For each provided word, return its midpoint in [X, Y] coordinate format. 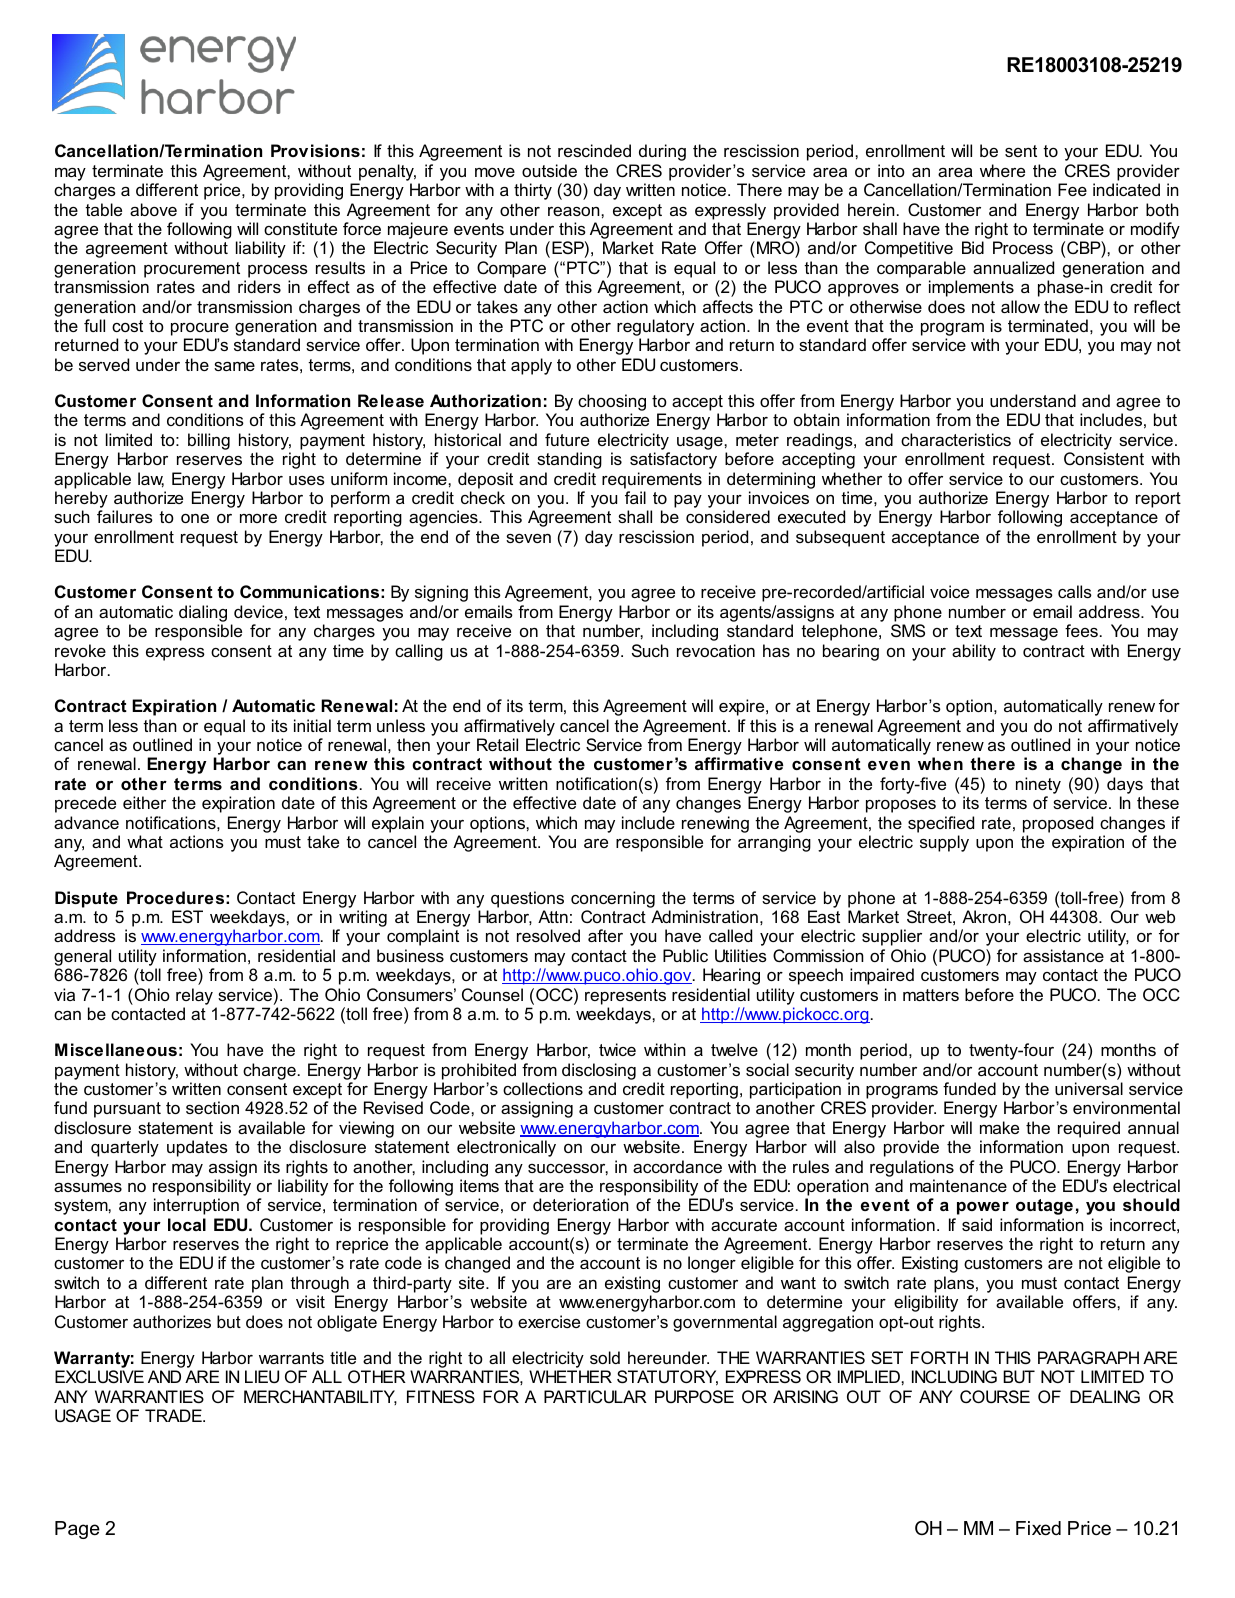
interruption [196, 1206]
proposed [1058, 824]
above [153, 209]
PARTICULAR [595, 1396]
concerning [613, 899]
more [258, 518]
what [145, 841]
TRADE [174, 1415]
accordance [677, 1166]
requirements [652, 480]
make [999, 1127]
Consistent [1104, 458]
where [1002, 170]
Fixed [1038, 1528]
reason [575, 211]
